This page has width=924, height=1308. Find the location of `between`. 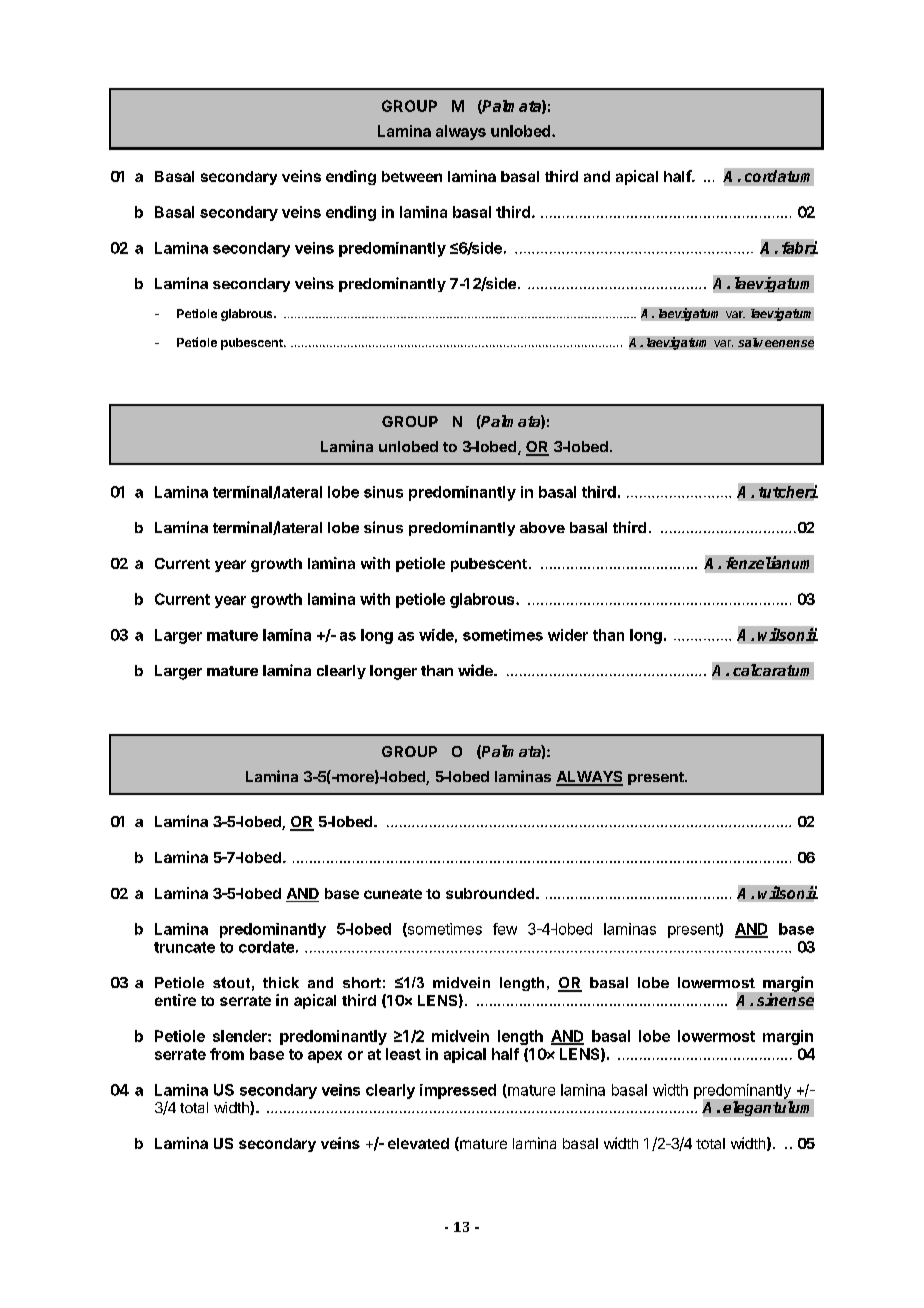

between is located at coordinates (412, 176).
